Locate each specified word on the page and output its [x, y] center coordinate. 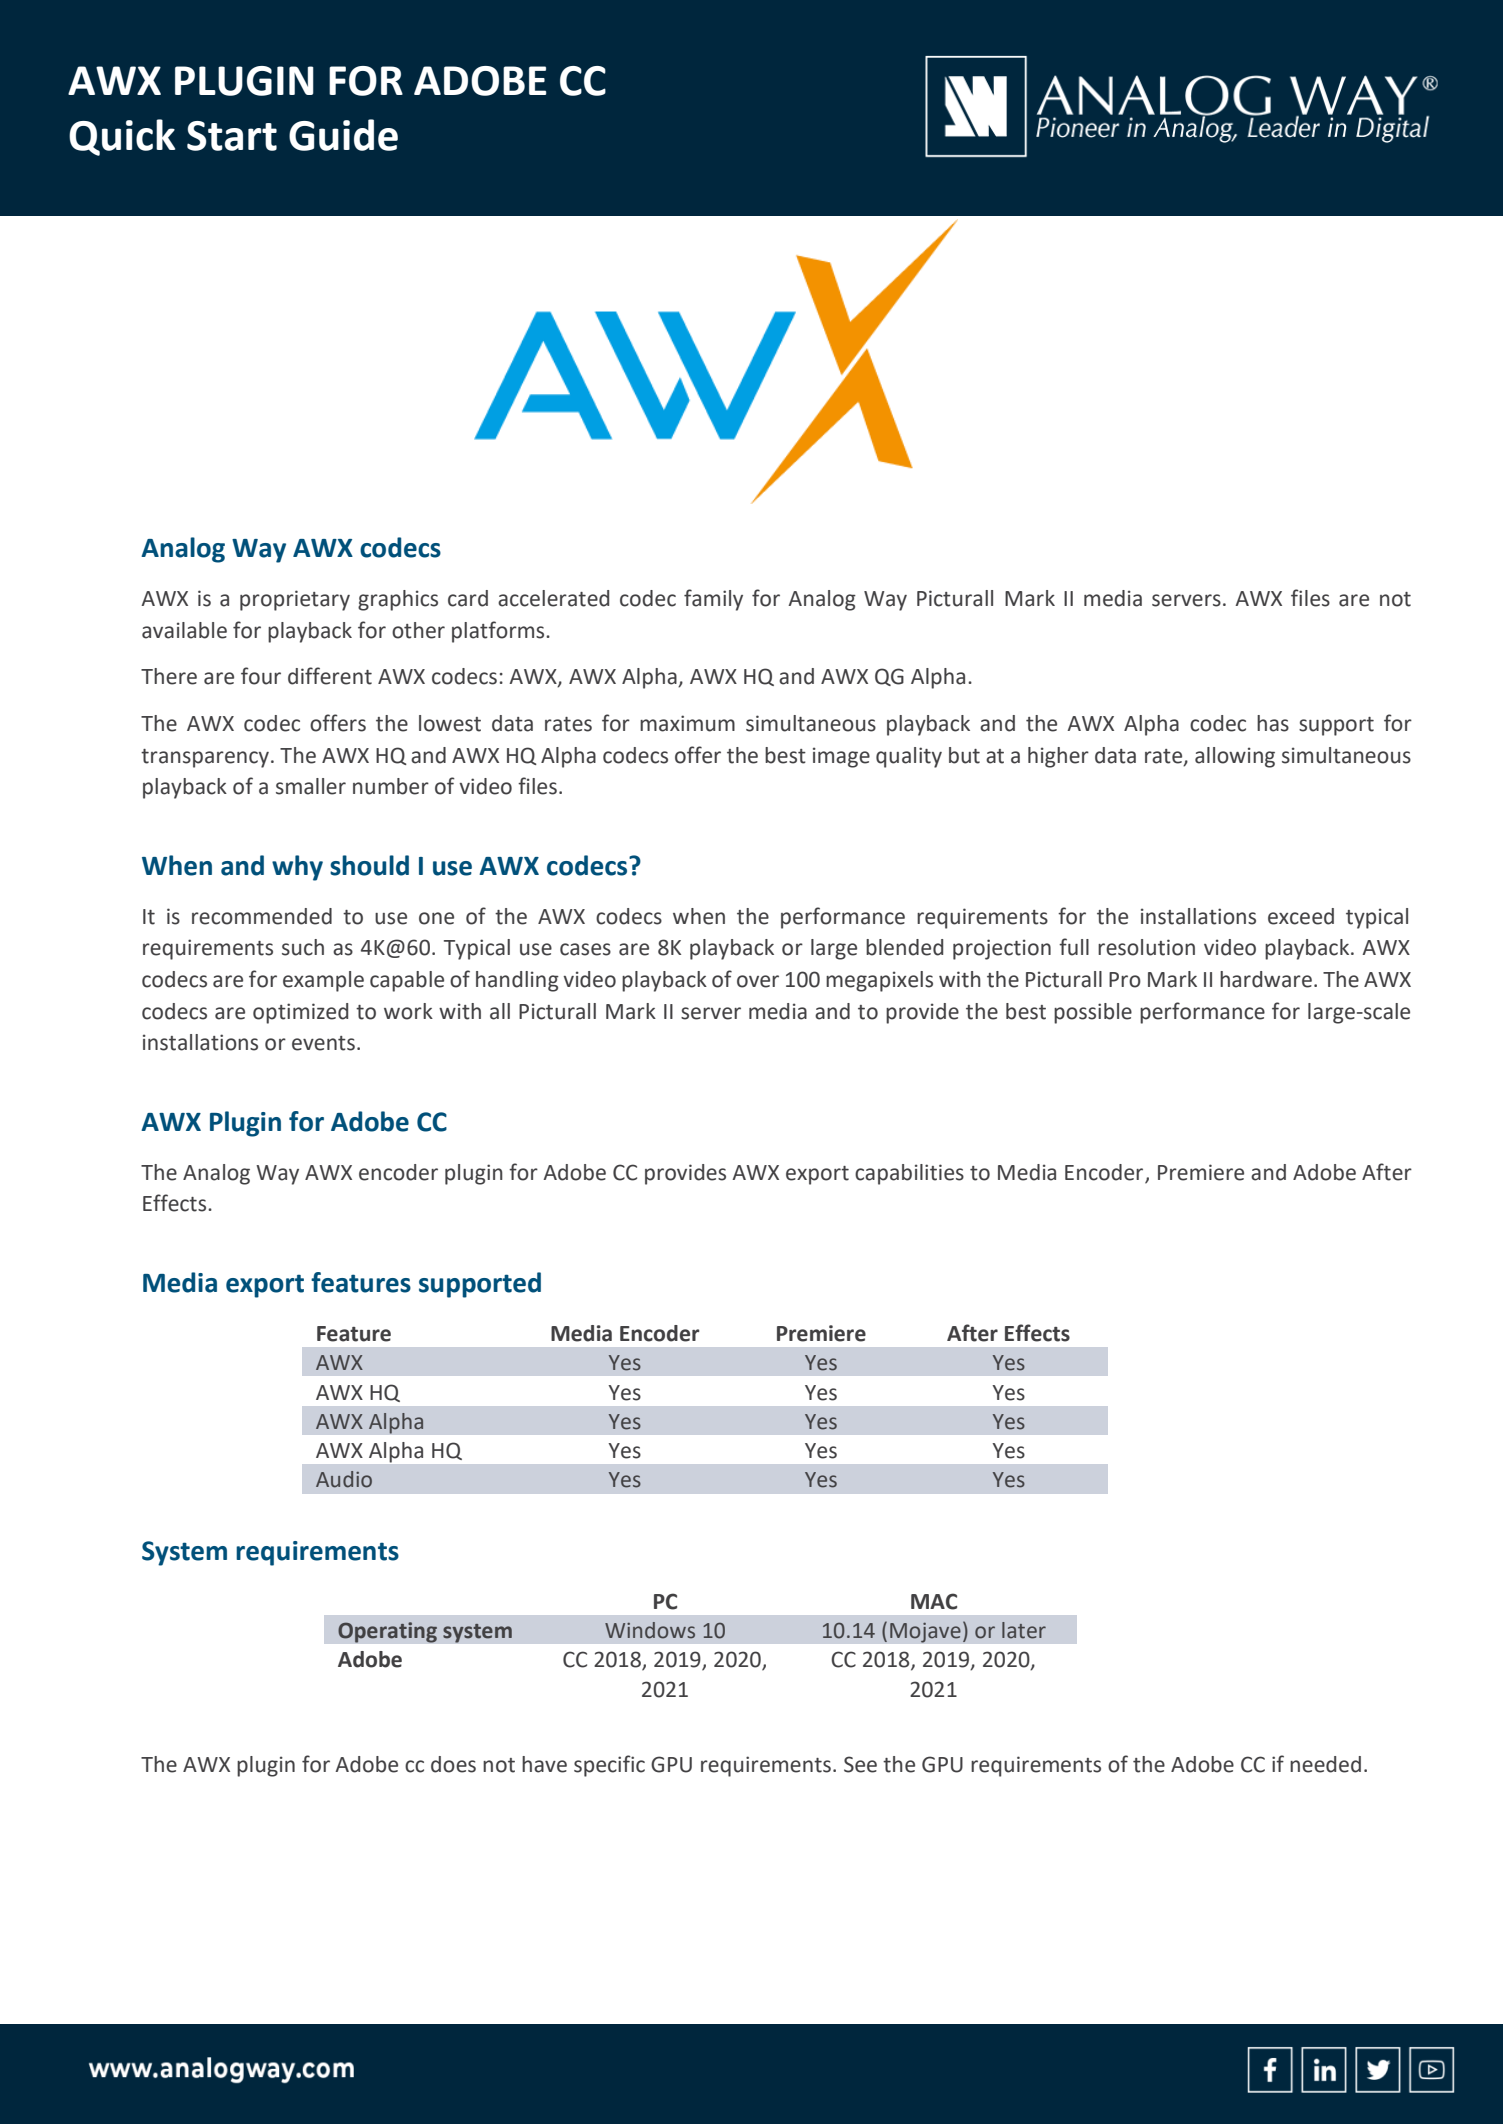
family [713, 600]
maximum [687, 723]
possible [1093, 1013]
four [261, 676]
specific [609, 1766]
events [323, 1043]
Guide [343, 135]
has [1273, 723]
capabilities [909, 1174]
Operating [387, 1632]
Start [232, 136]
